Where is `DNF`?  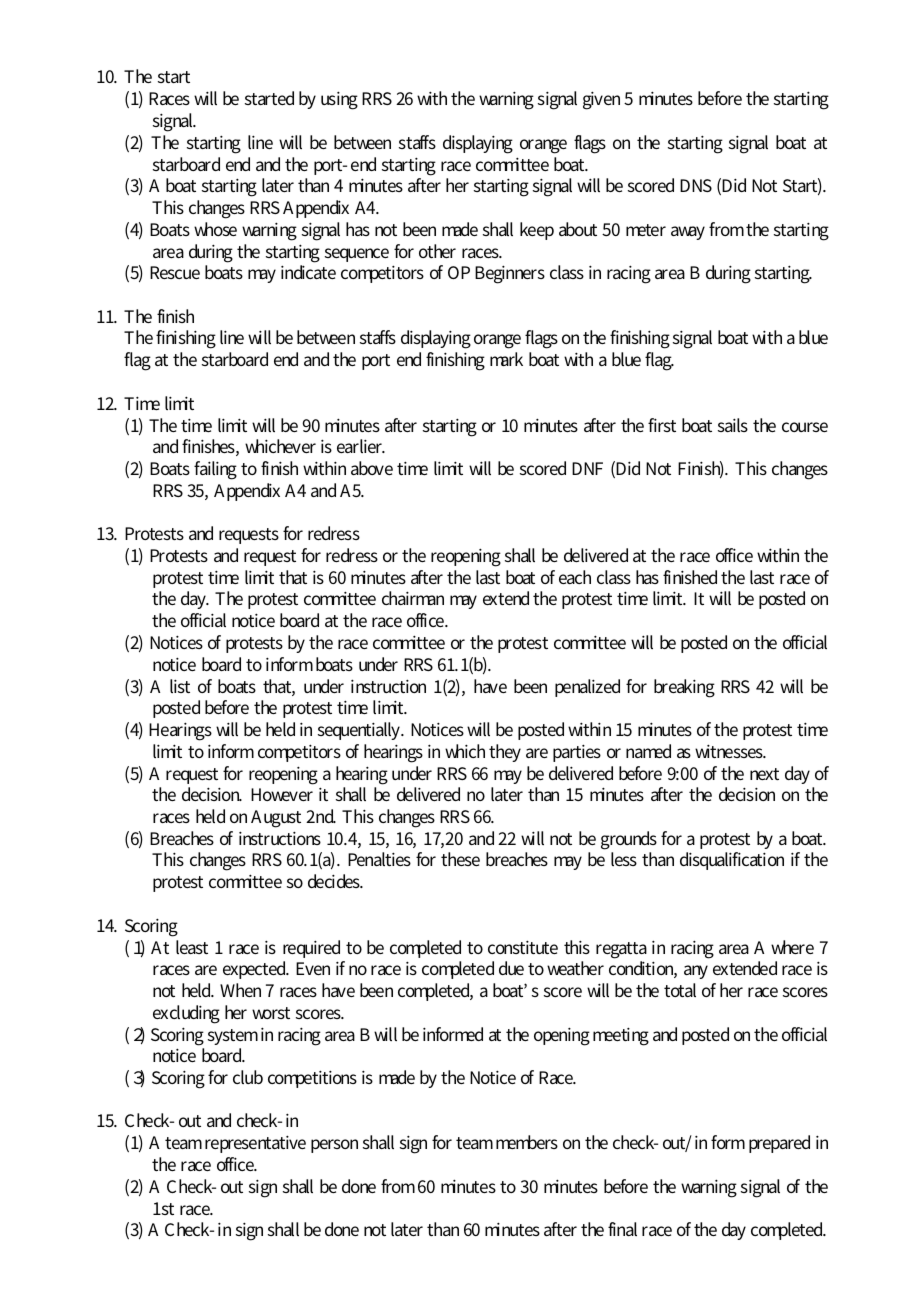
DNF is located at coordinates (587, 468).
